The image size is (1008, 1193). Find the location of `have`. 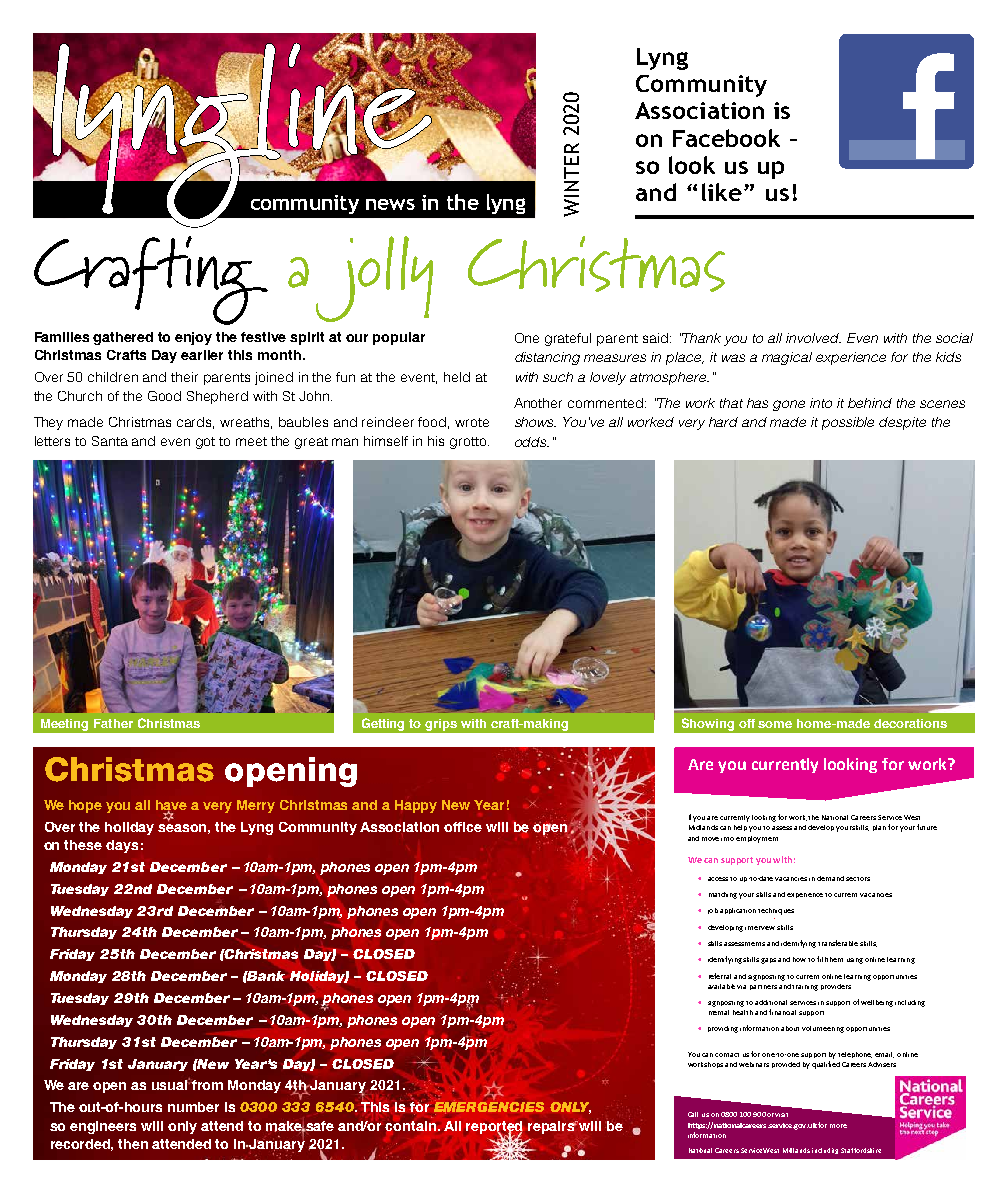

have is located at coordinates (171, 806).
